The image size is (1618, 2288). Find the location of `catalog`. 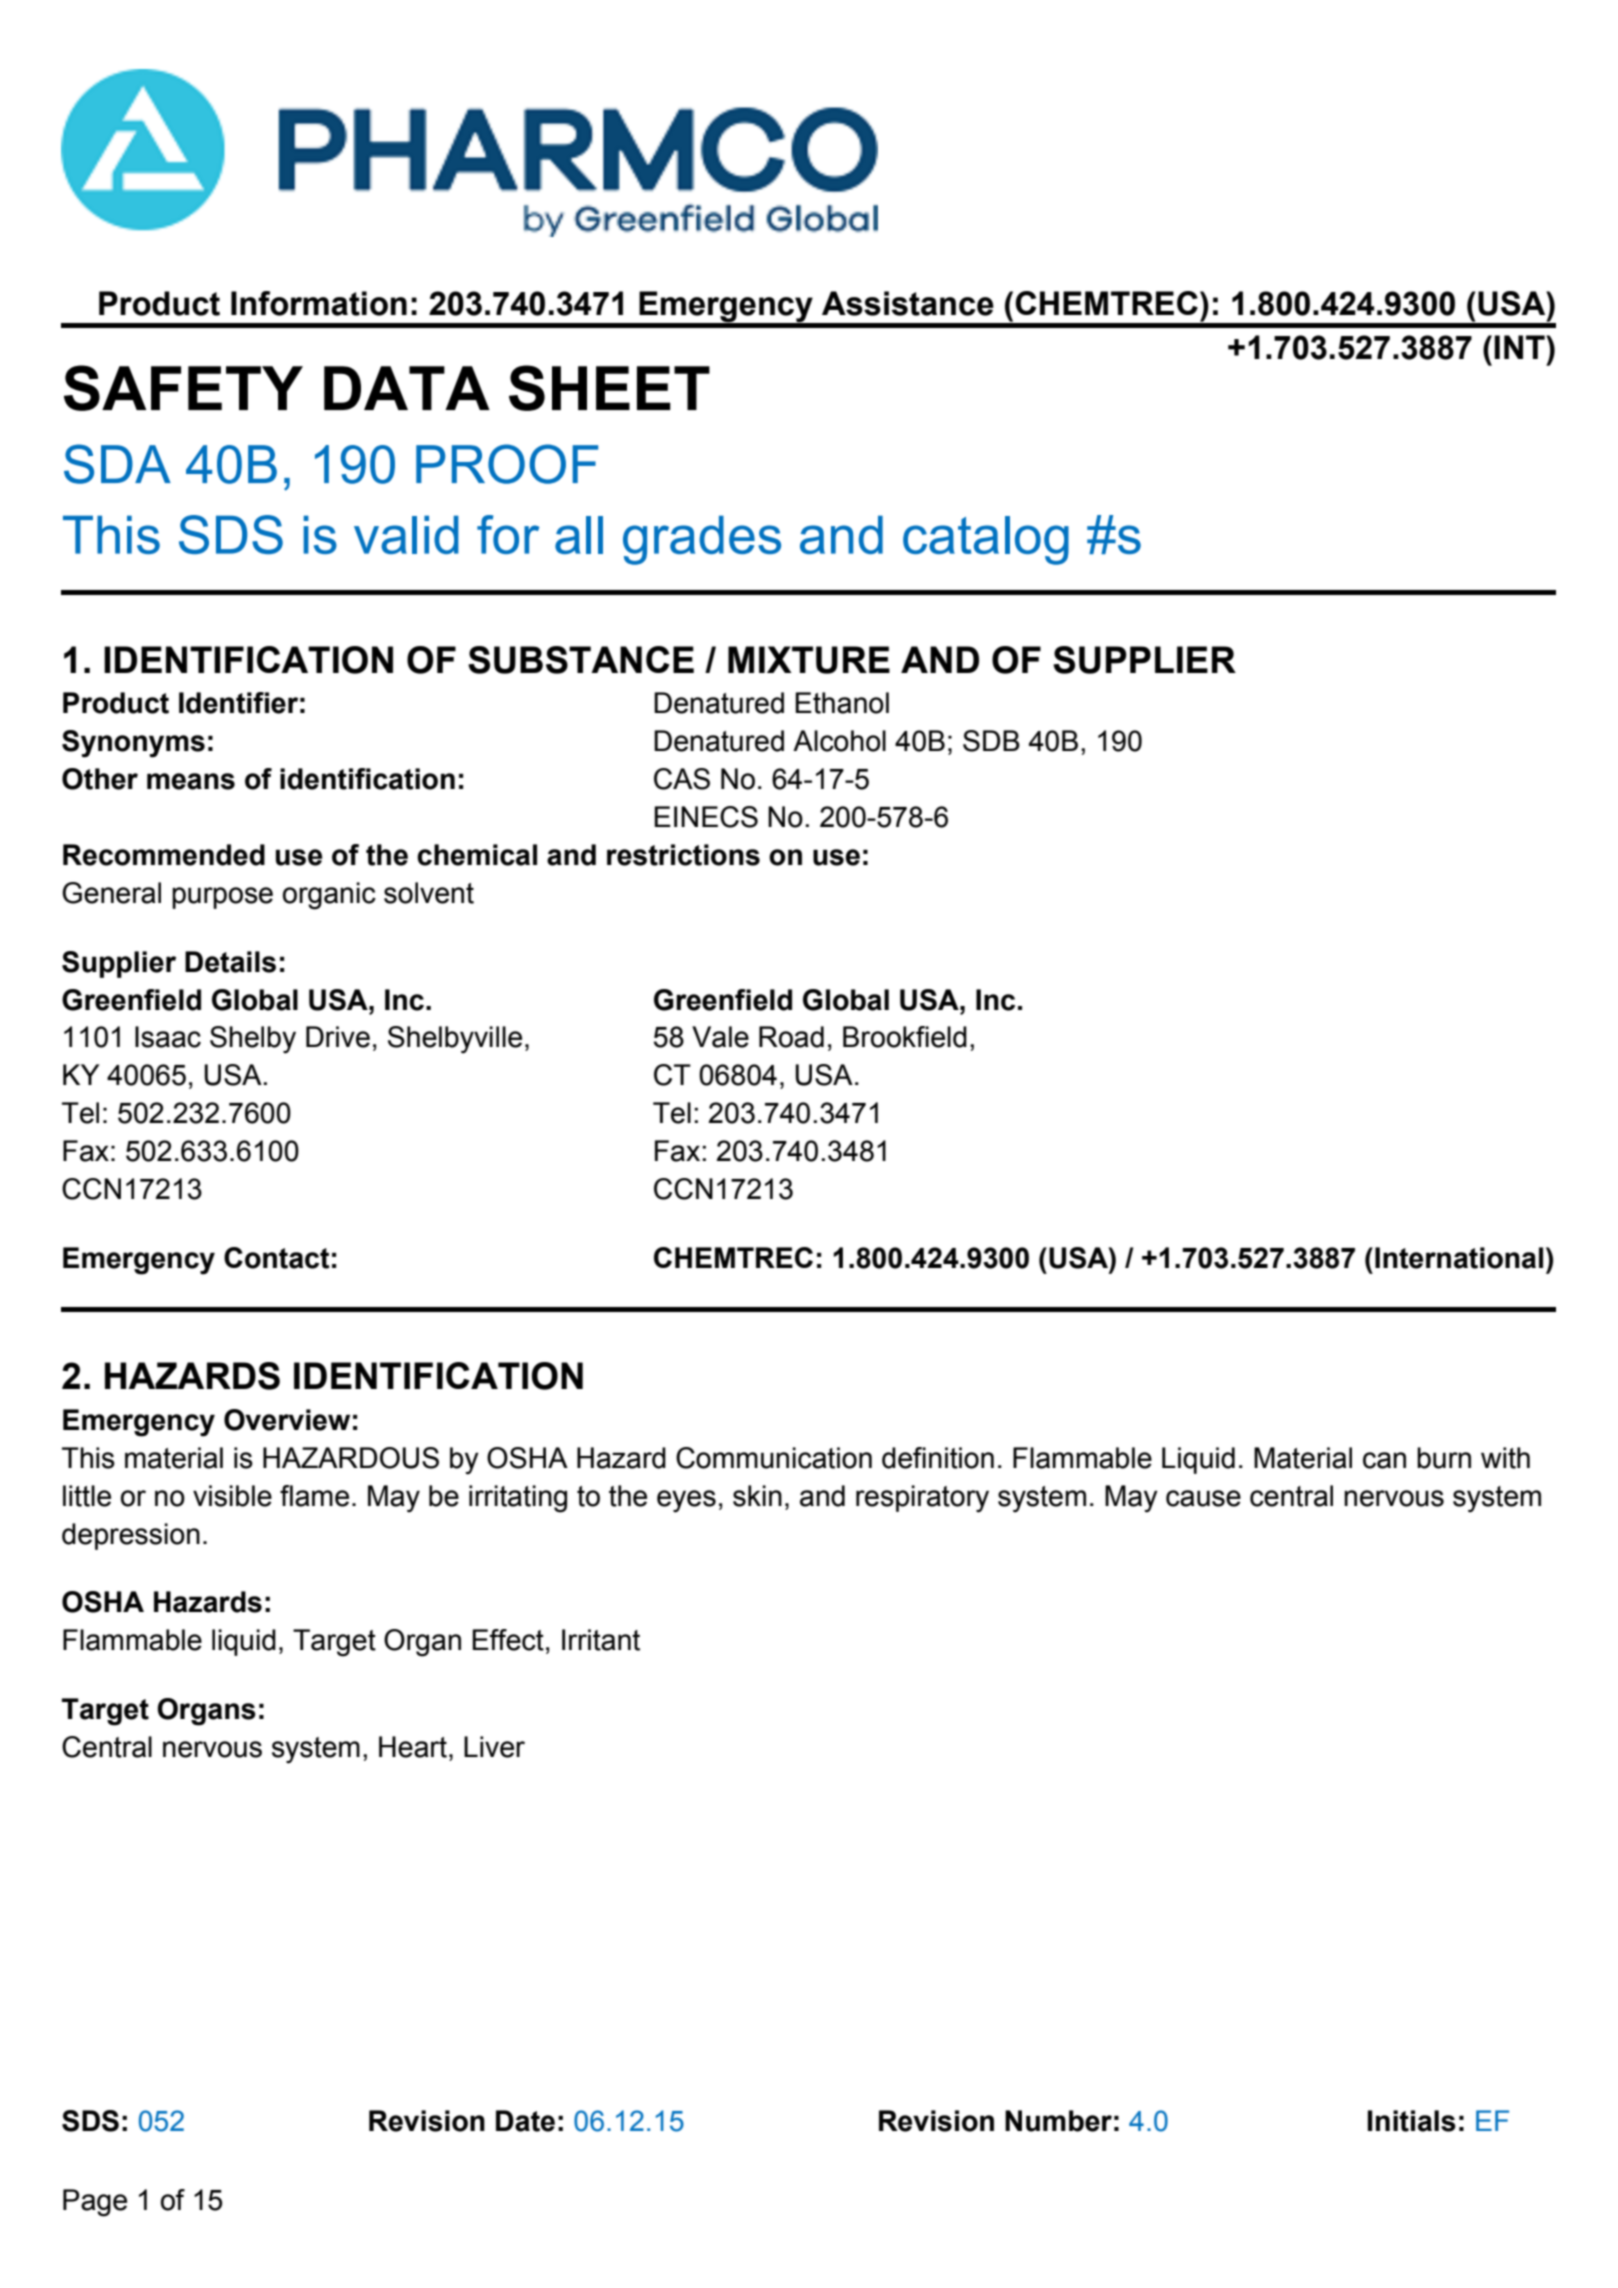

catalog is located at coordinates (986, 540).
